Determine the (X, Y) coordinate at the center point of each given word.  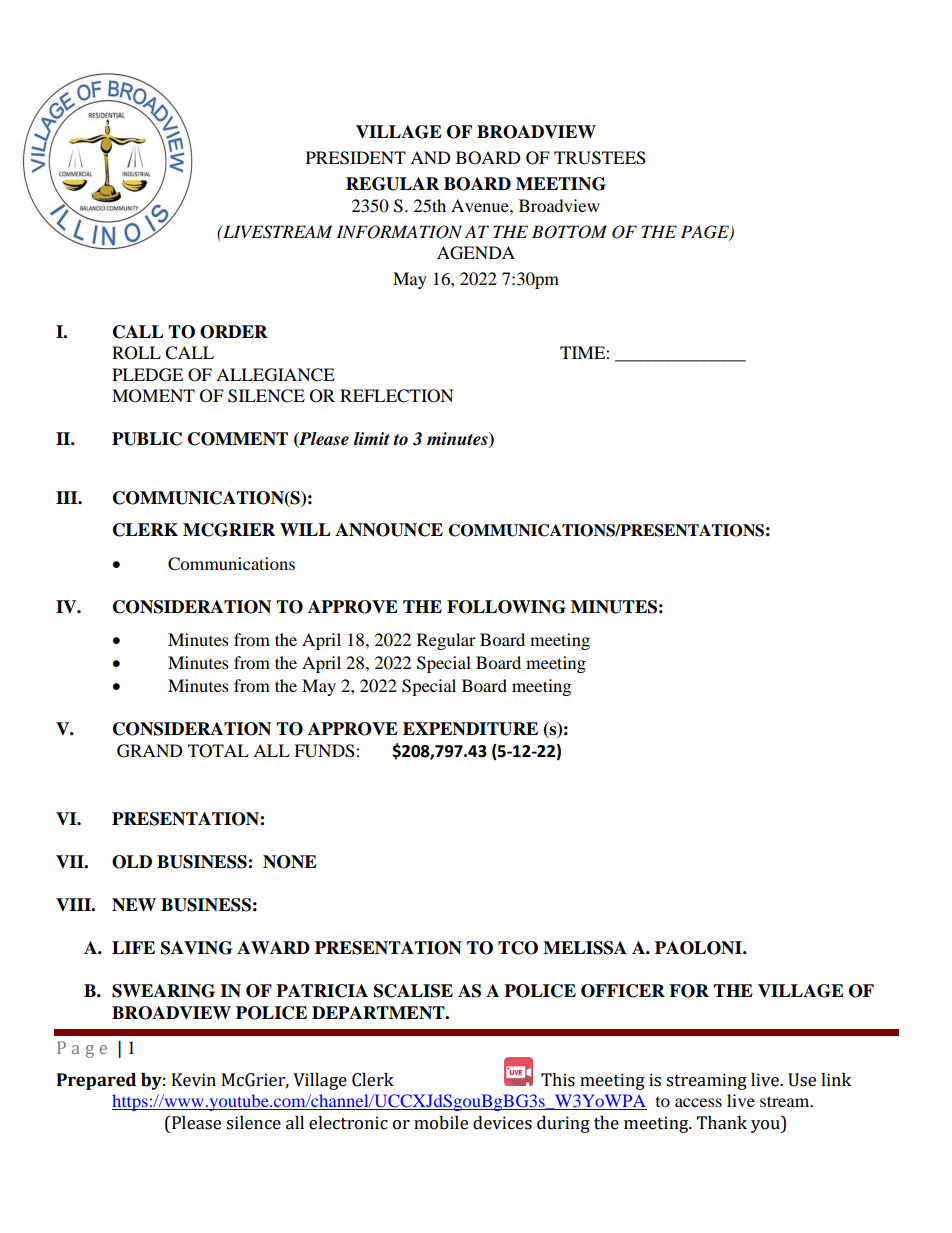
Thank (722, 1123)
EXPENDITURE (470, 729)
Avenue (481, 205)
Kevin (194, 1080)
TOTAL (218, 751)
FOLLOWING (506, 607)
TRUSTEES (600, 158)
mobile (441, 1123)
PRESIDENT (356, 158)
